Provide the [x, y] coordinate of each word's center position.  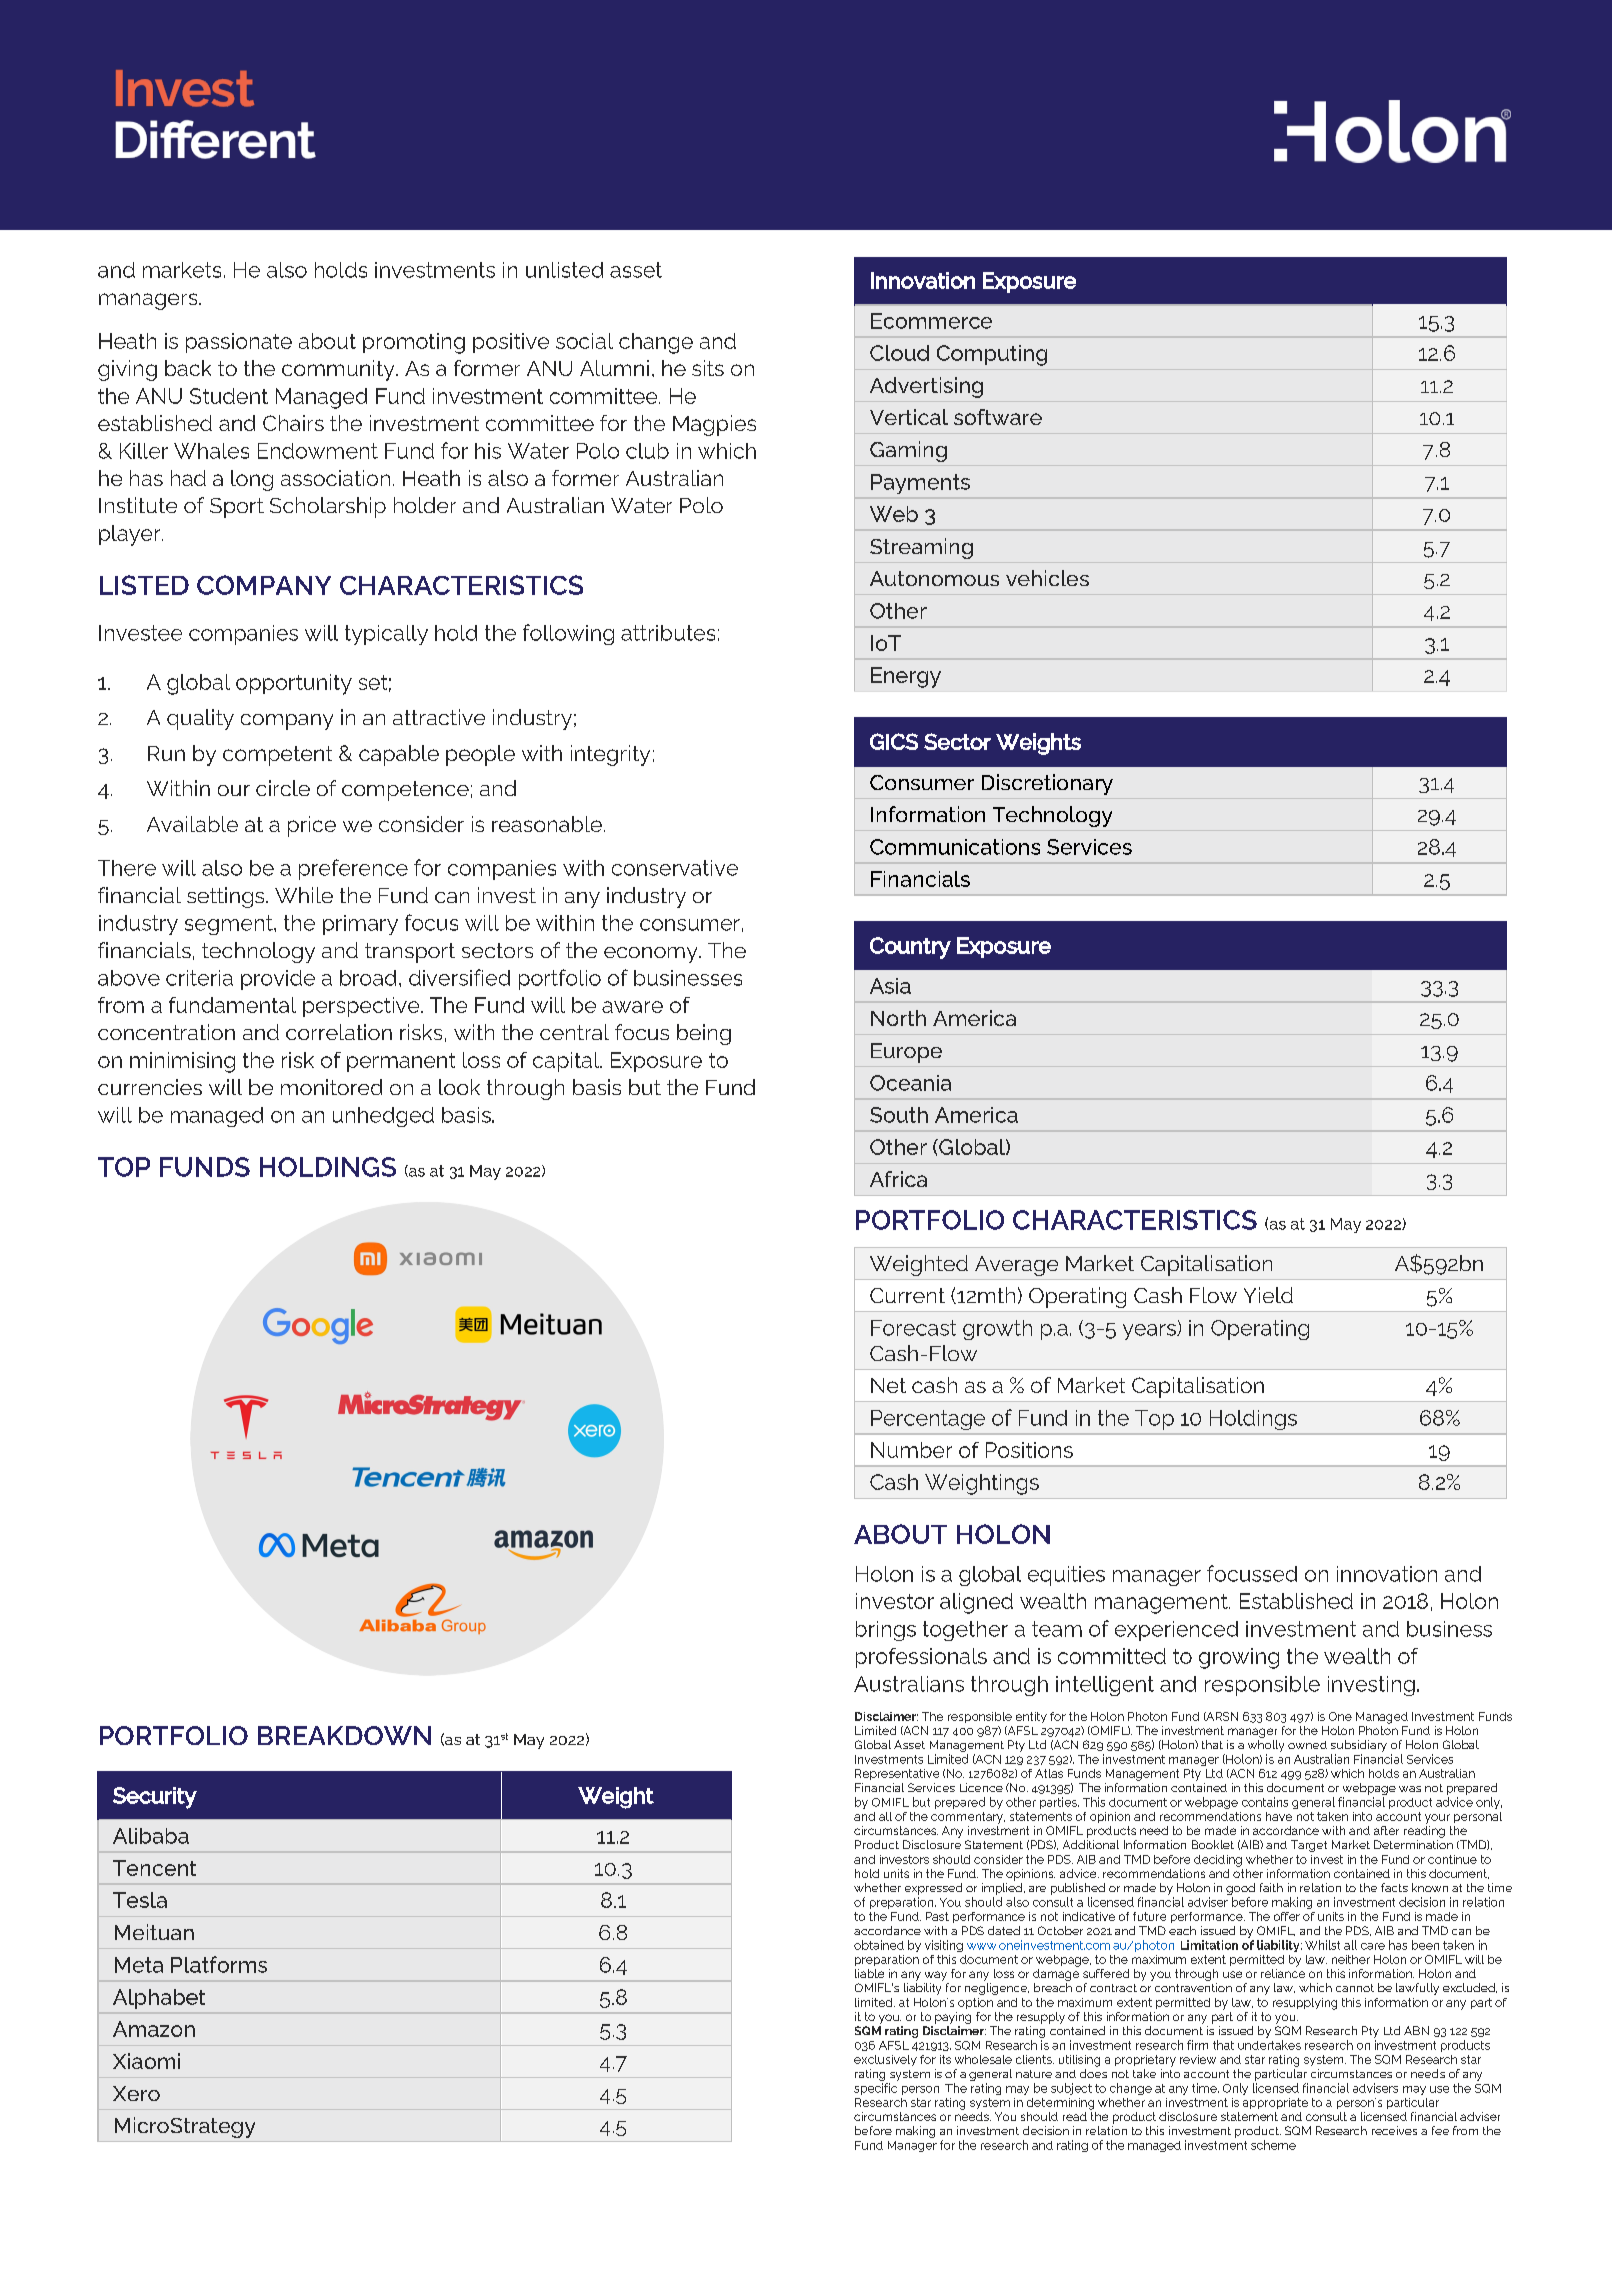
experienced [1176, 1631]
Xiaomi [146, 2061]
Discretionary [1047, 784]
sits [708, 368]
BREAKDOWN [344, 1735]
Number [911, 1450]
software [998, 417]
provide [278, 980]
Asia [890, 986]
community [339, 370]
